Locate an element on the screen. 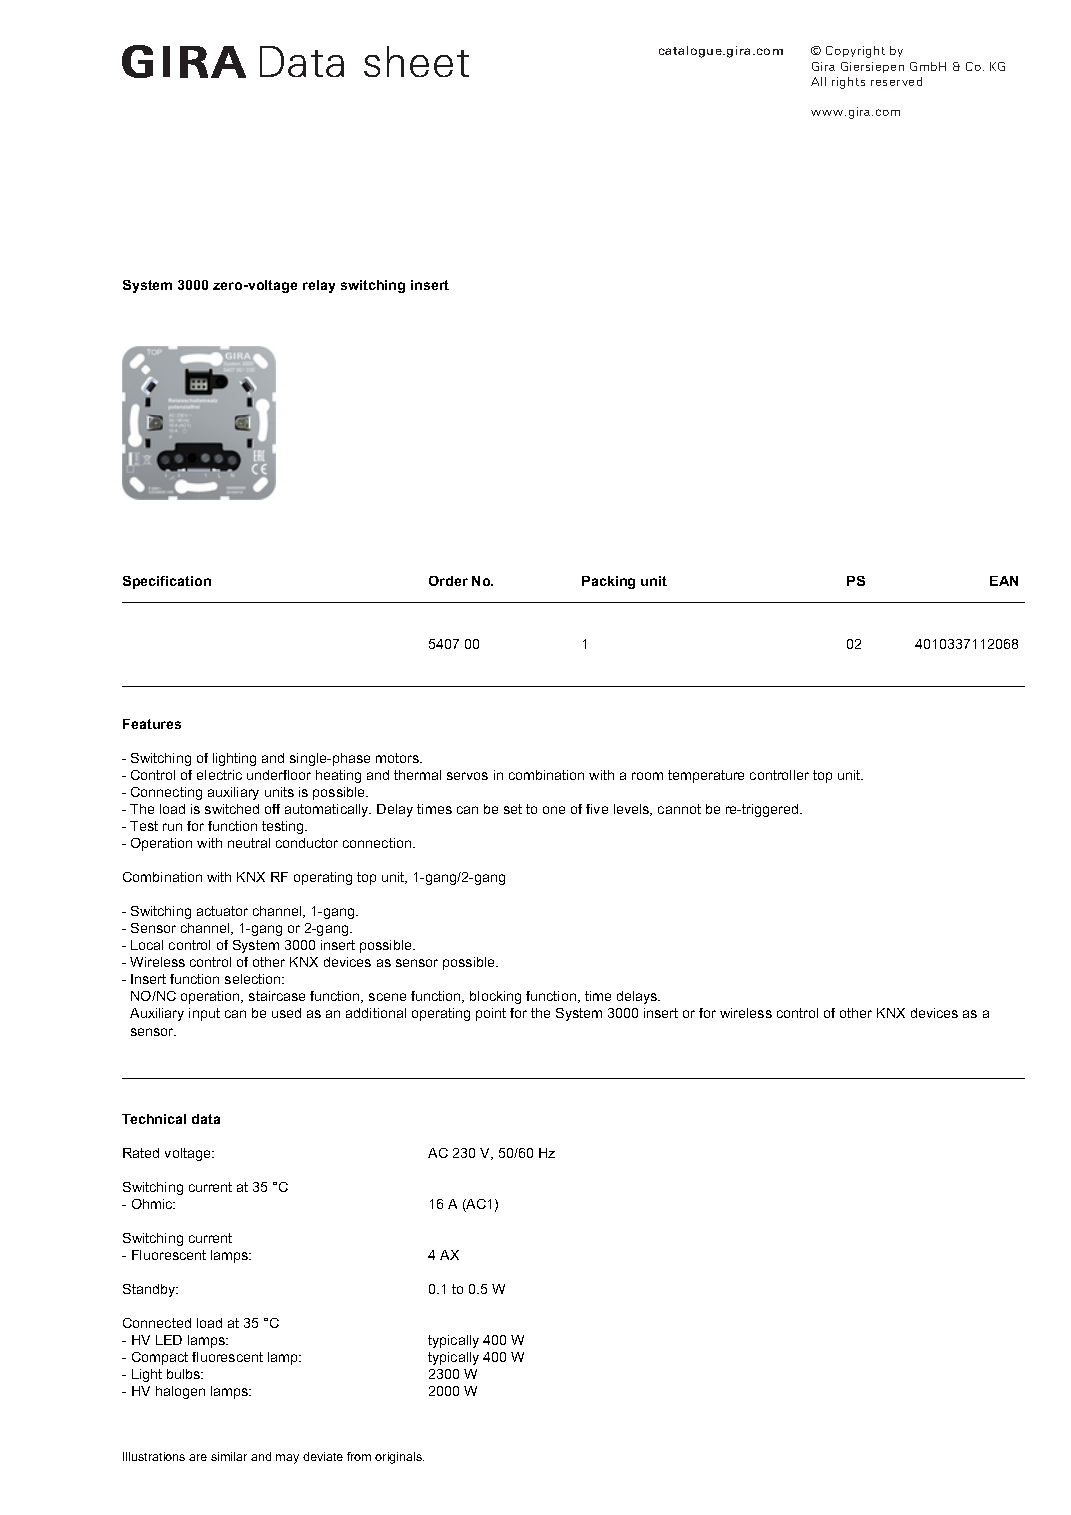 This screenshot has height=1515, width=1071. originals is located at coordinates (399, 1458).
